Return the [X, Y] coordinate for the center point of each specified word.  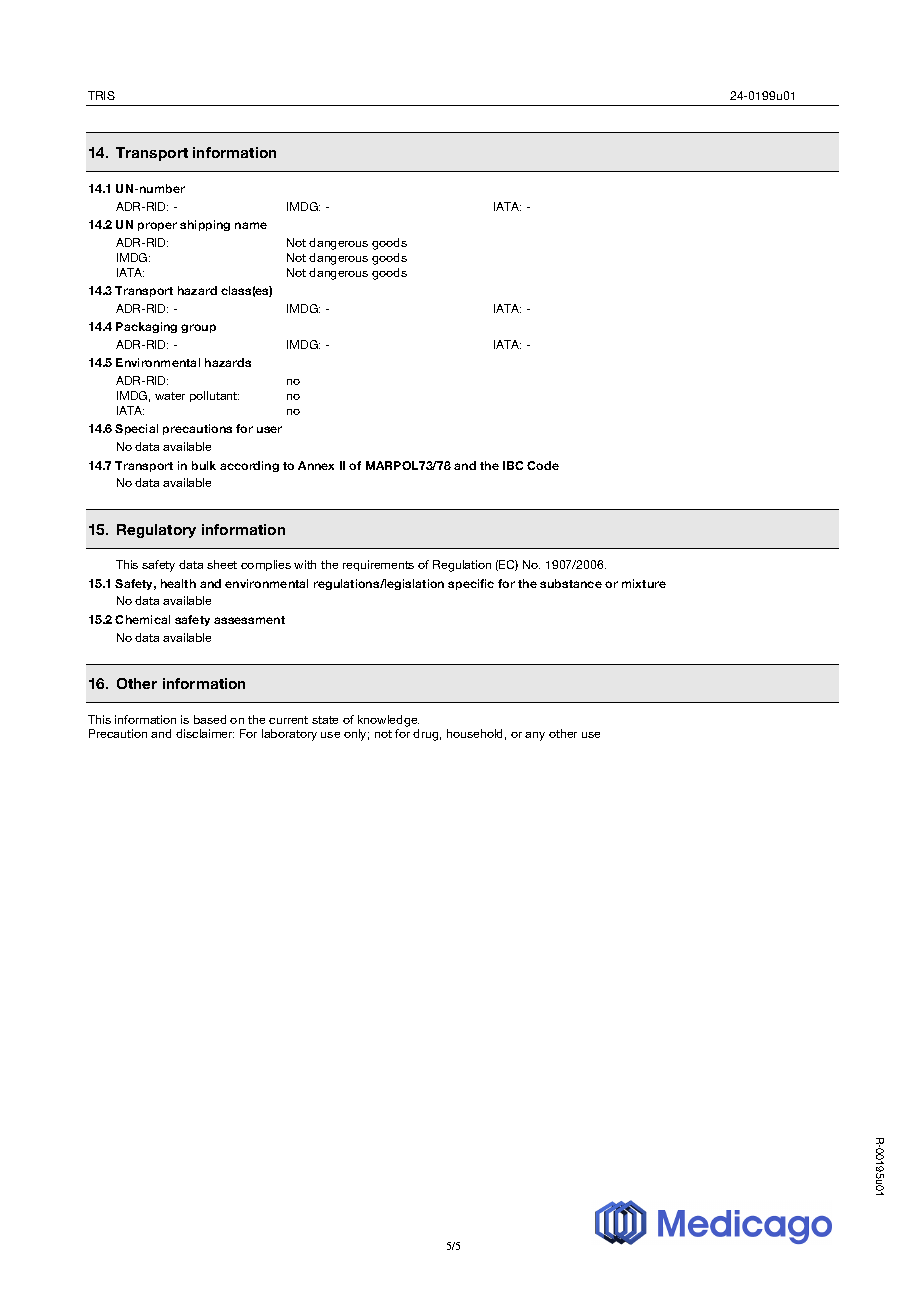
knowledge [388, 721]
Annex [316, 465]
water [170, 396]
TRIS [101, 95]
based [210, 719]
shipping [205, 225]
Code [543, 465]
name [251, 225]
